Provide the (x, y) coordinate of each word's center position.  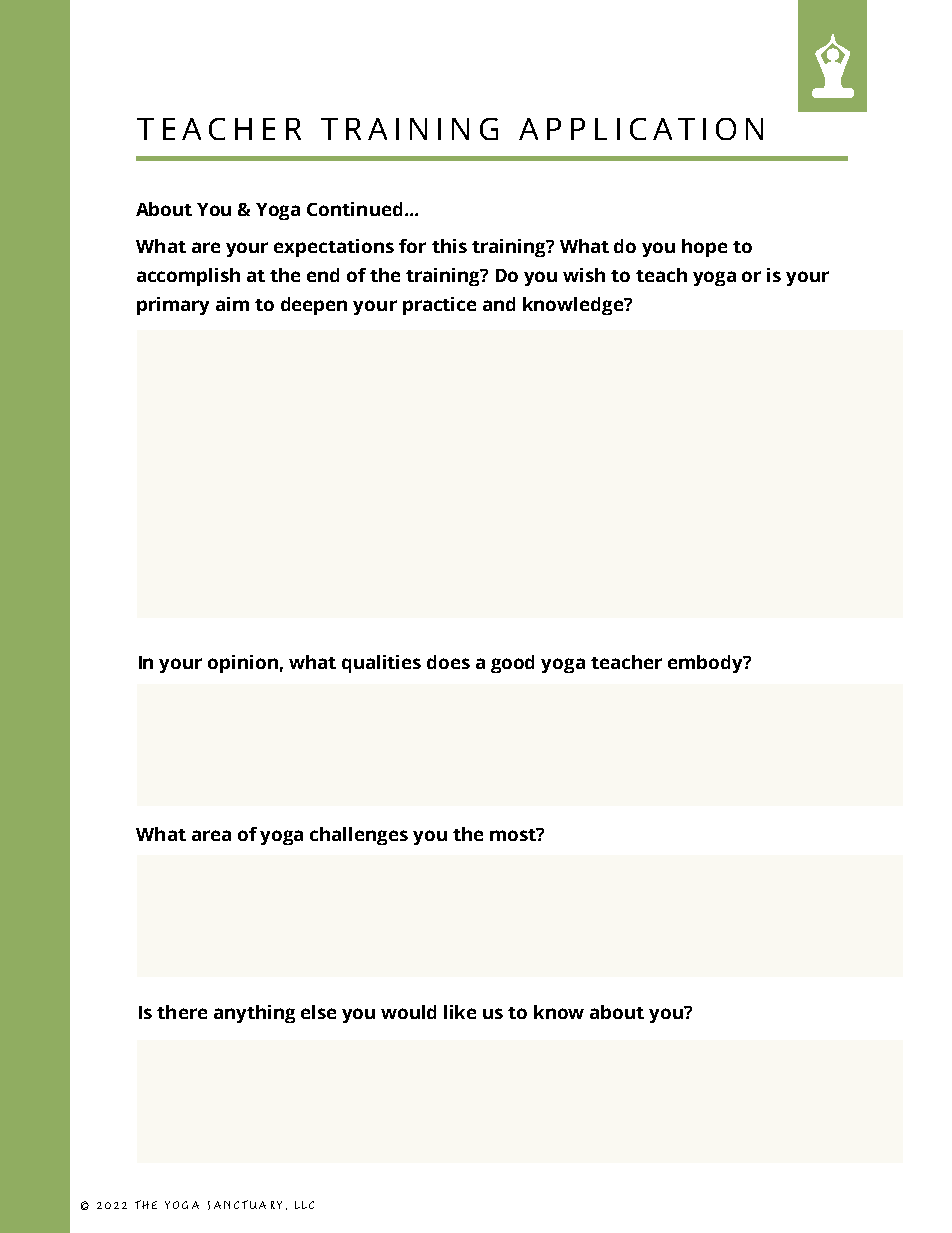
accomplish (188, 277)
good (512, 664)
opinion (243, 664)
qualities (381, 664)
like (460, 1012)
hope (704, 248)
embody (706, 664)
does (448, 662)
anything (254, 1014)
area (211, 835)
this (449, 246)
